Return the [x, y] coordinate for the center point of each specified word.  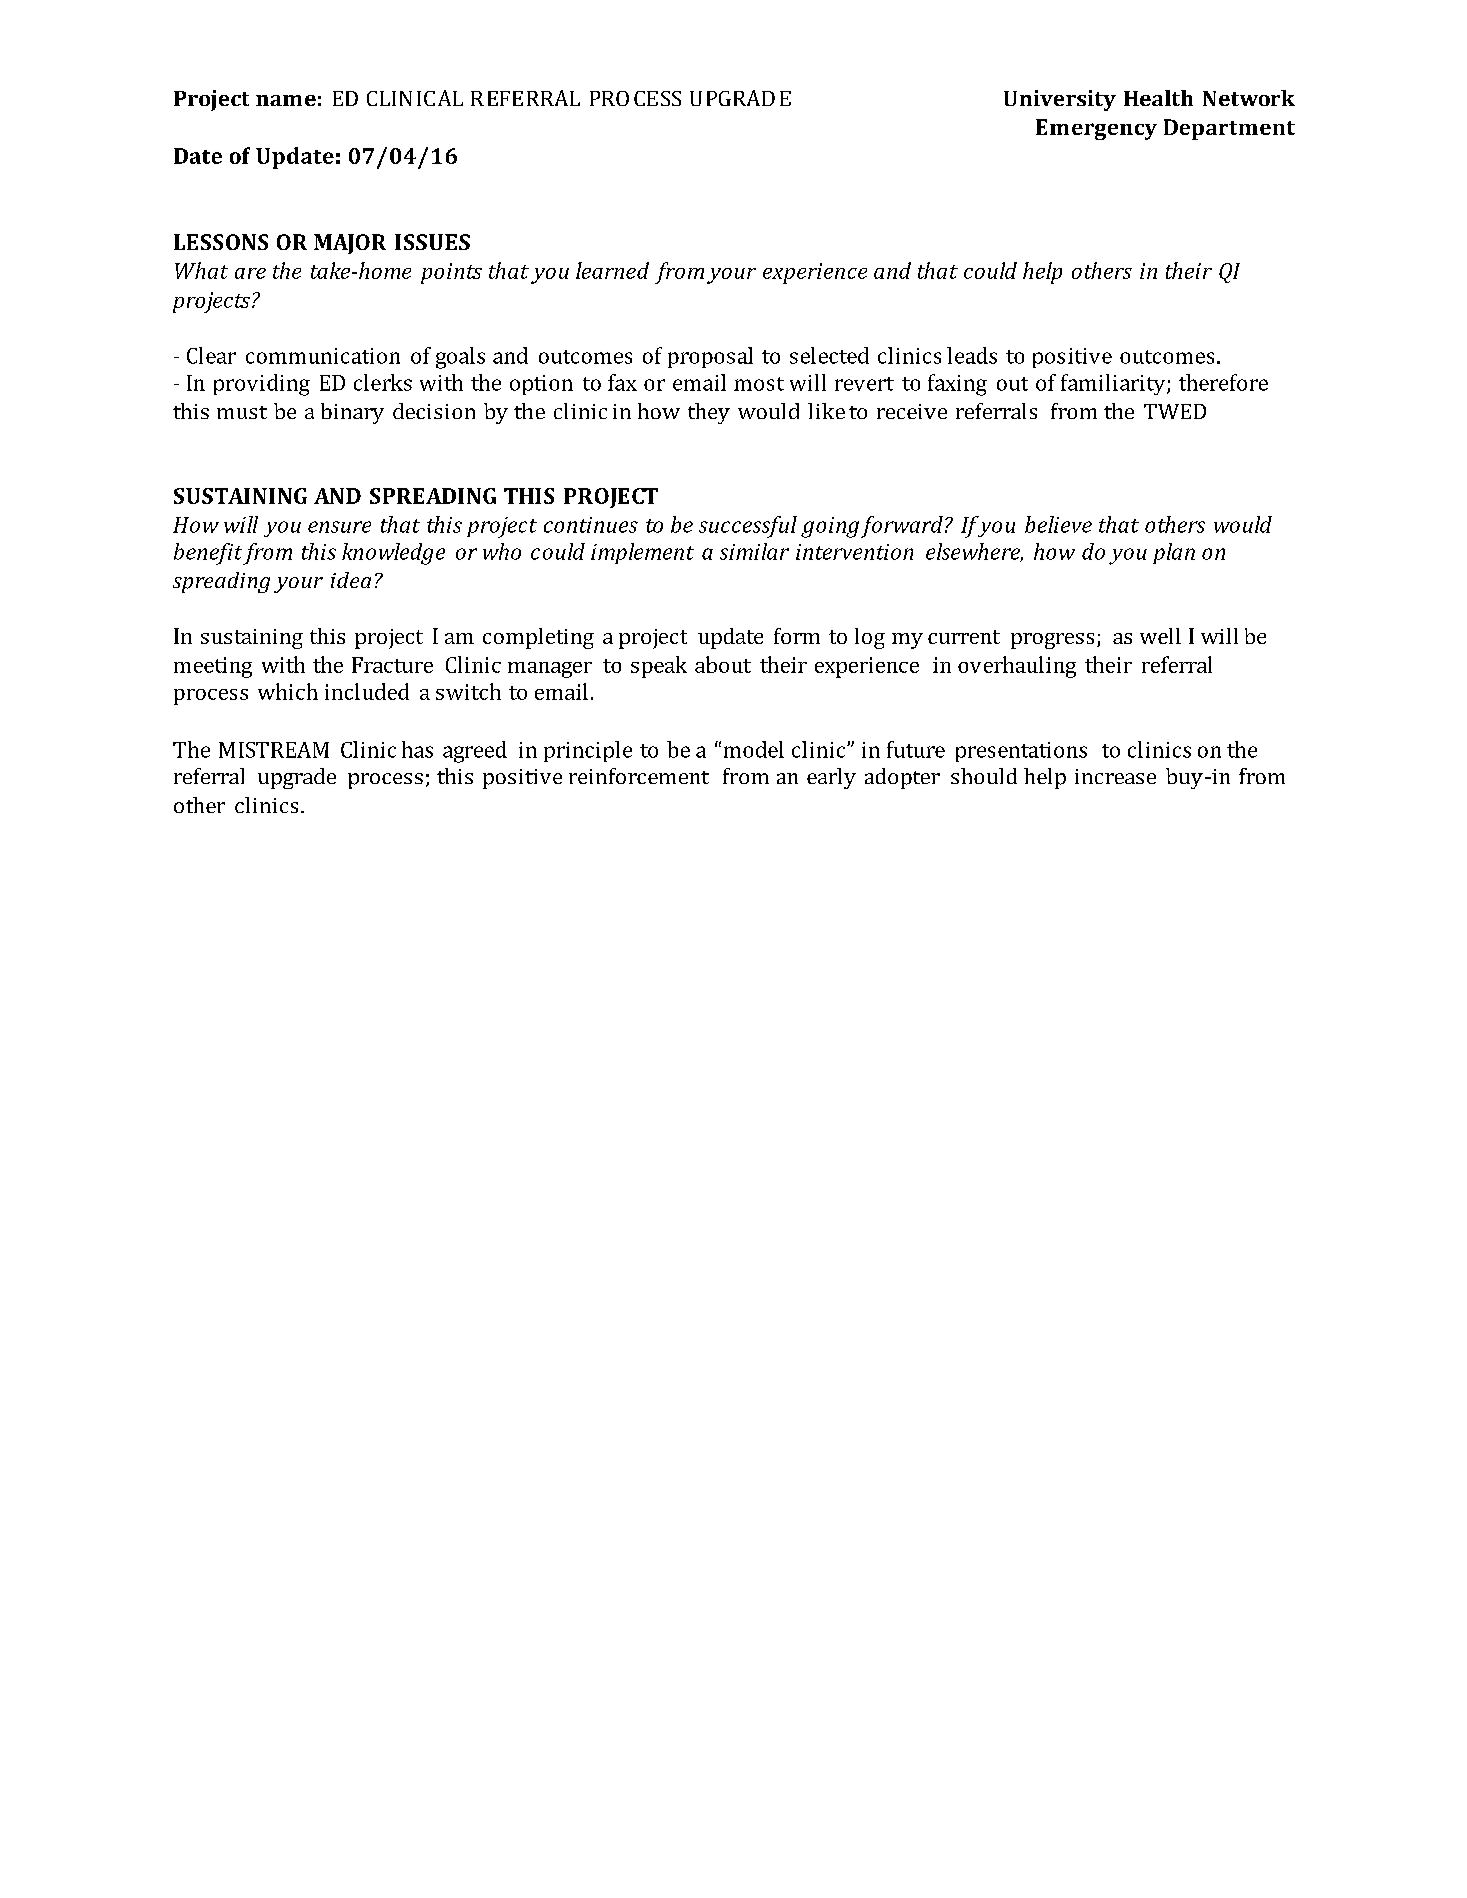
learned [612, 270]
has [417, 749]
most [759, 384]
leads [972, 355]
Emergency [1096, 129]
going [830, 527]
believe [1058, 524]
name [286, 100]
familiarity [1114, 384]
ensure [339, 527]
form [797, 636]
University [1060, 100]
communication [323, 356]
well [1160, 636]
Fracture [392, 665]
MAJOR [350, 244]
